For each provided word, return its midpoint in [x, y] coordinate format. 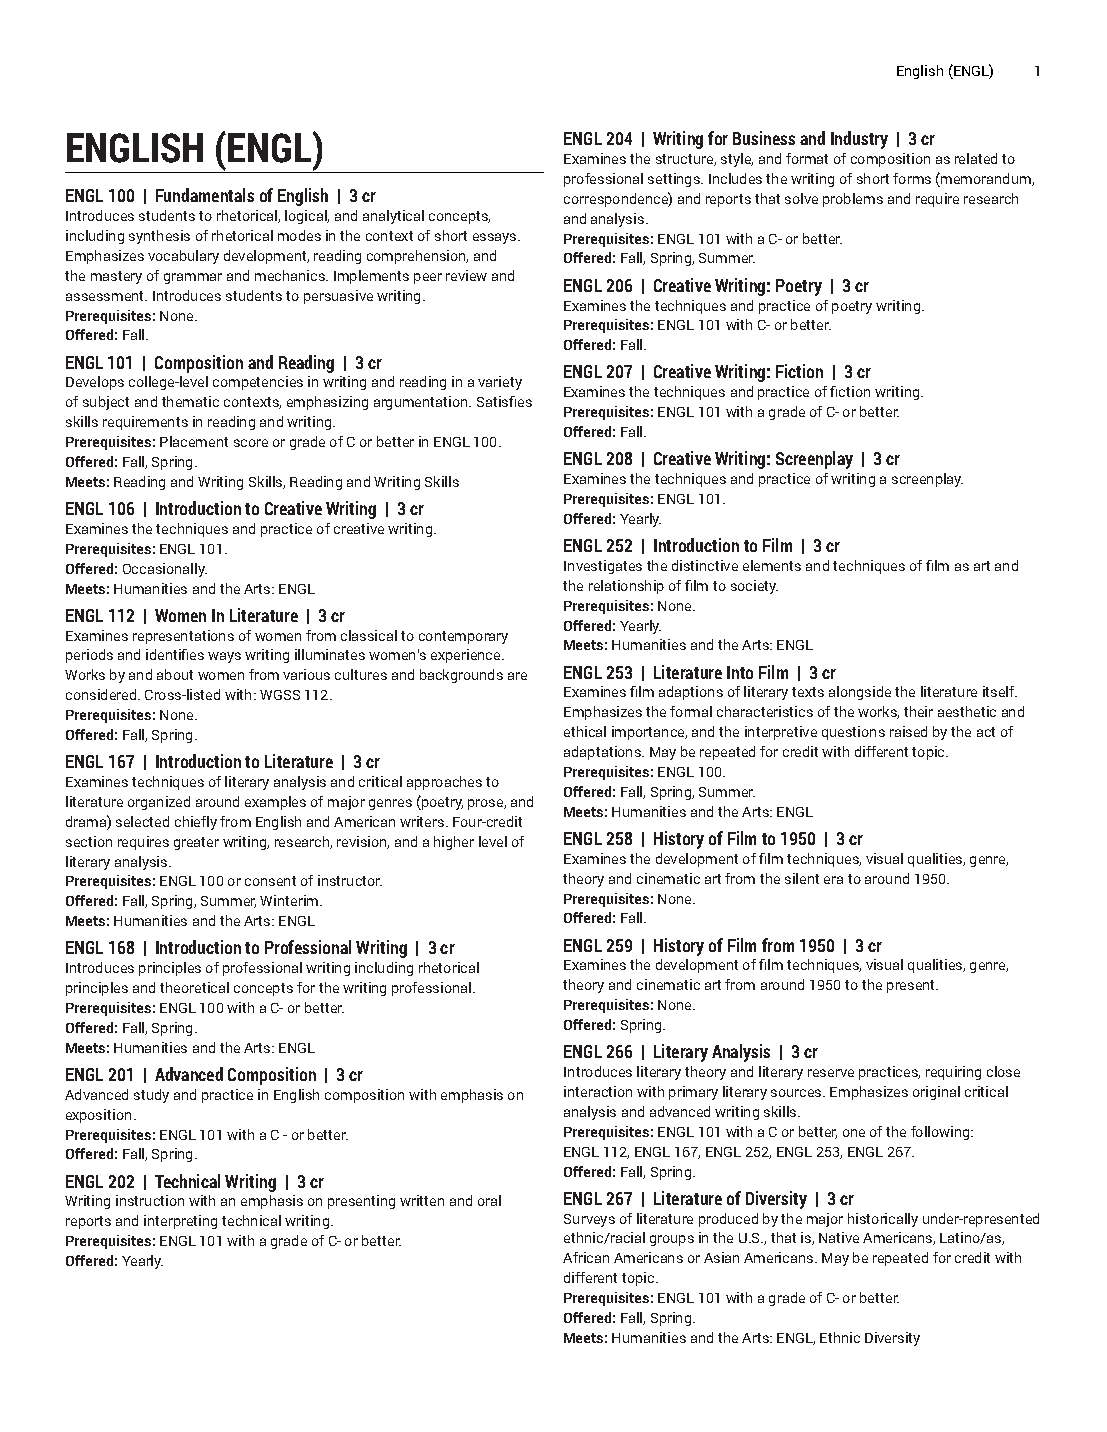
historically [883, 1220]
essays [496, 238]
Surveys [589, 1220]
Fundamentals [205, 195]
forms [912, 178]
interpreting [180, 1222]
